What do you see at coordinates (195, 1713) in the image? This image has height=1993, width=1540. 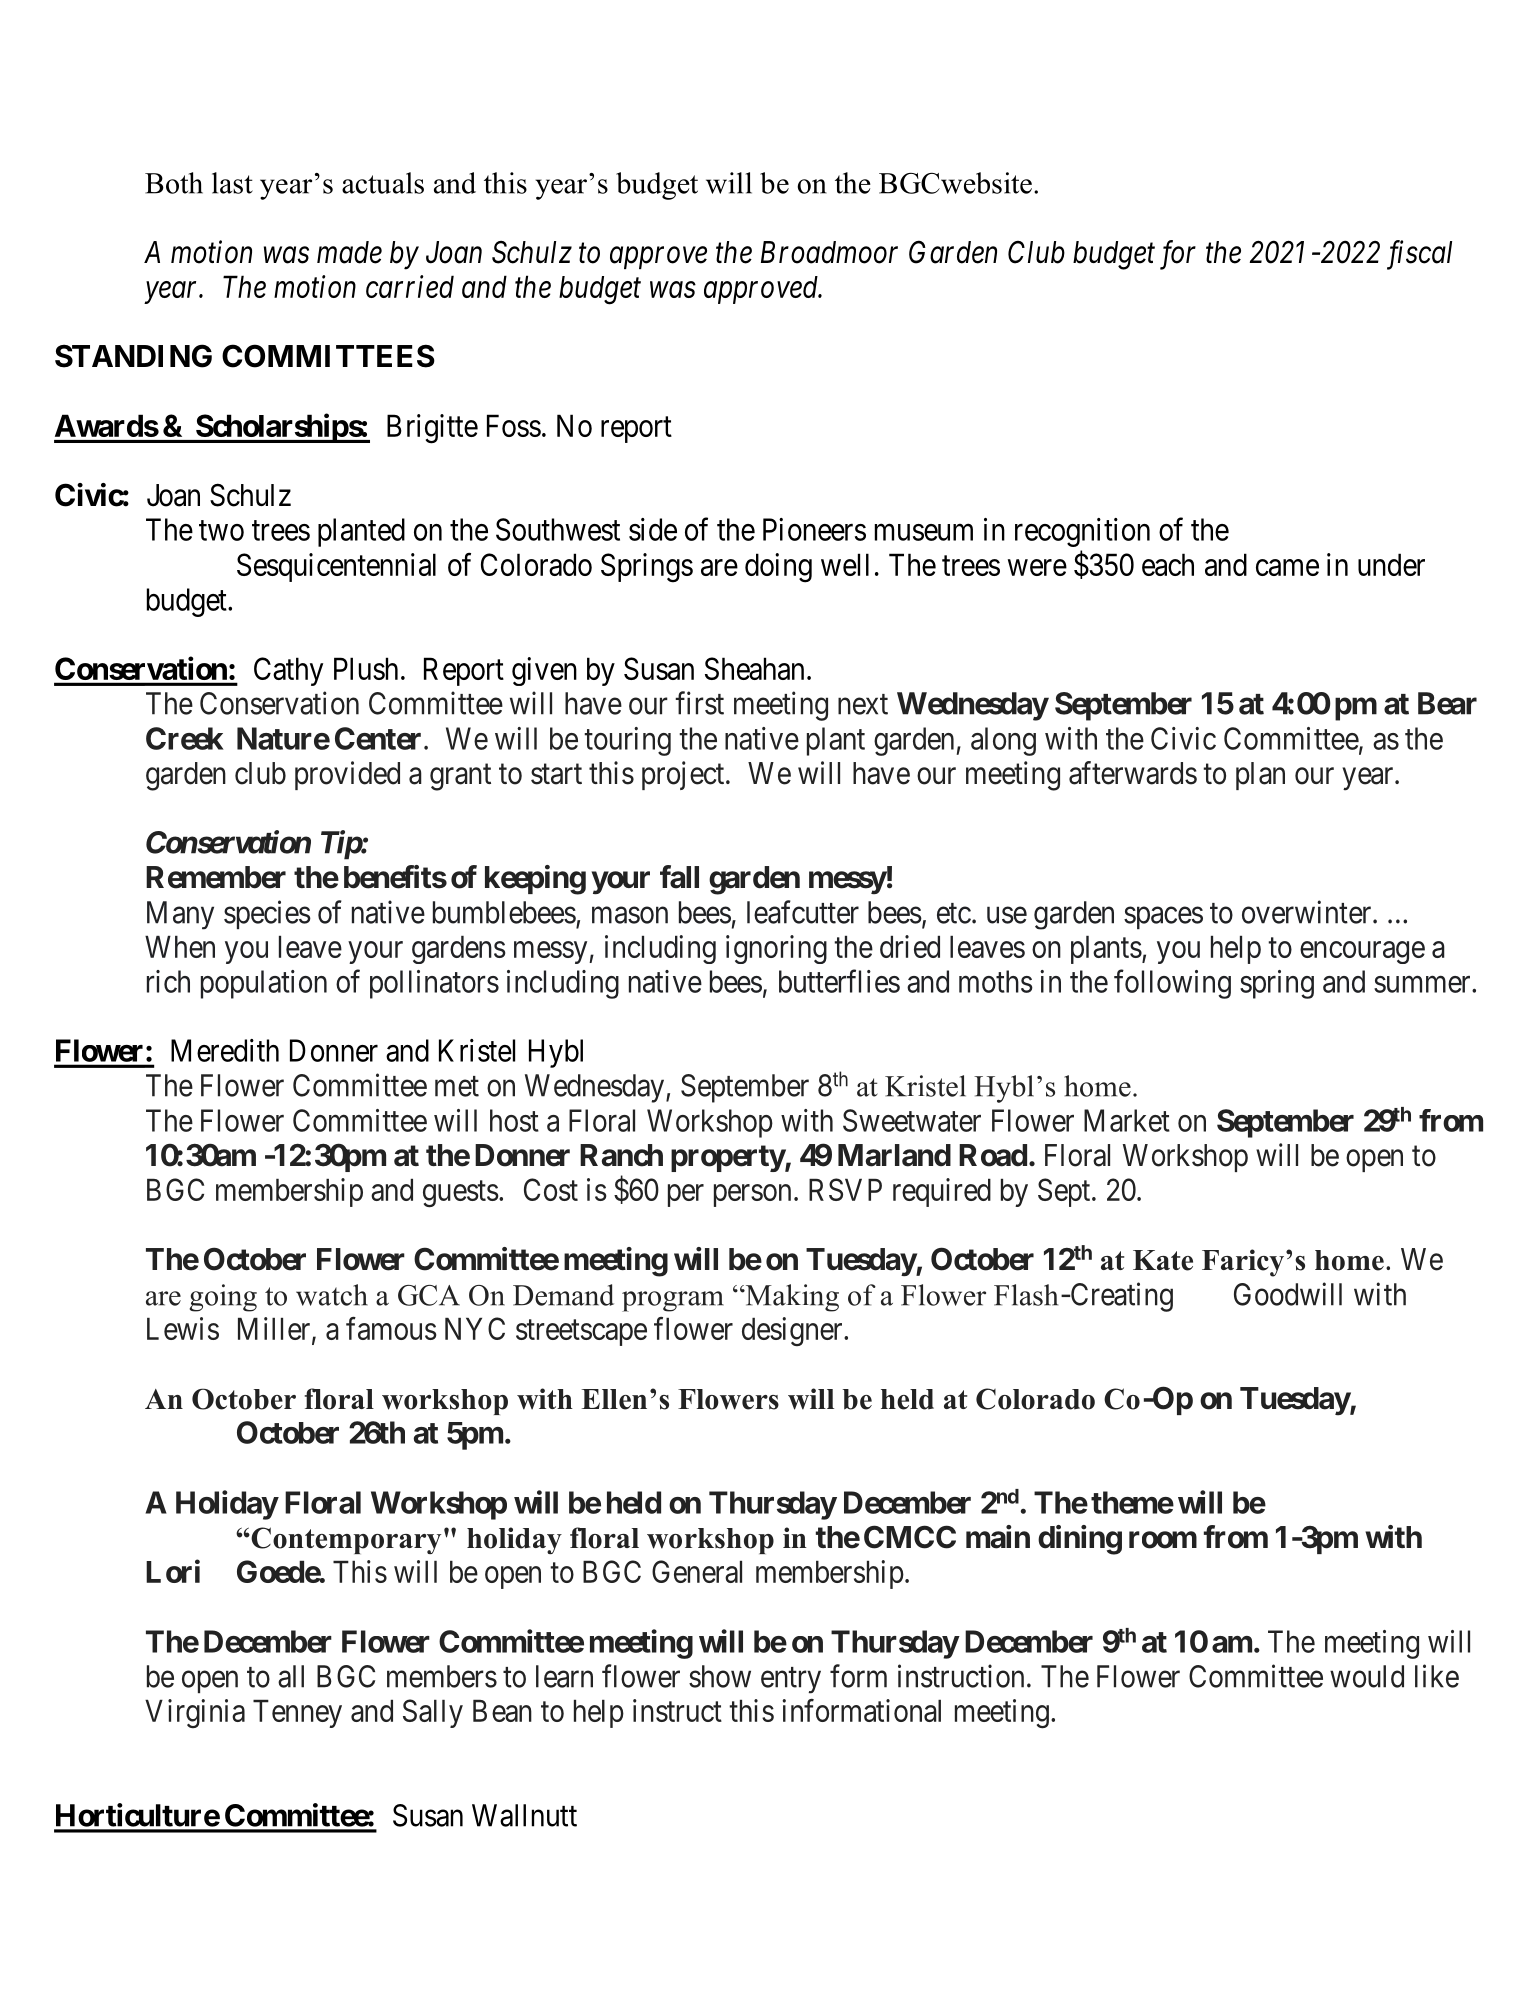 I see `Virginia` at bounding box center [195, 1713].
